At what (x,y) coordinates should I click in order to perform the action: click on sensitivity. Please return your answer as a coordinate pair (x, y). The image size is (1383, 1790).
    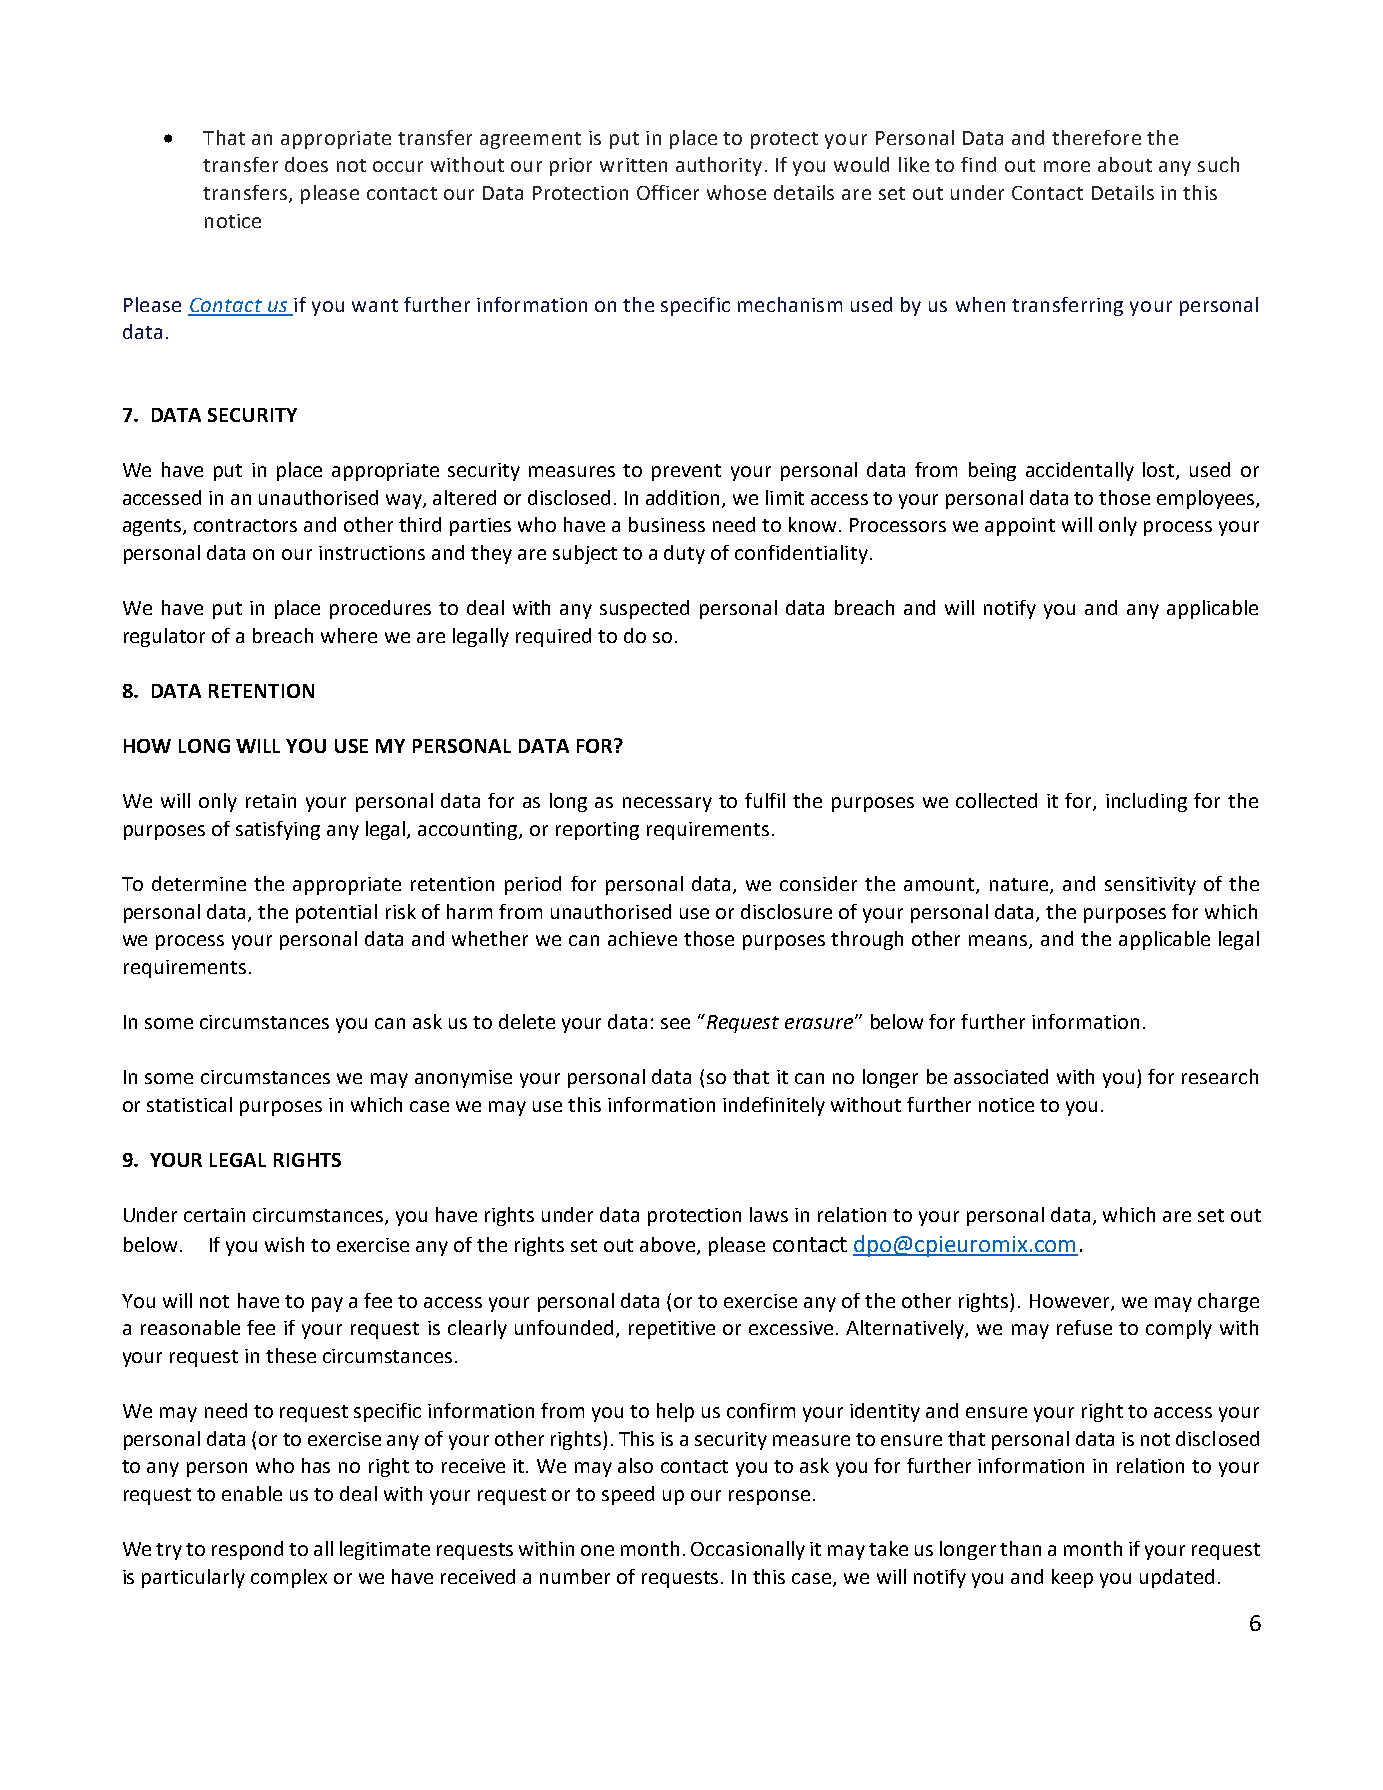
    Looking at the image, I should click on (1150, 886).
